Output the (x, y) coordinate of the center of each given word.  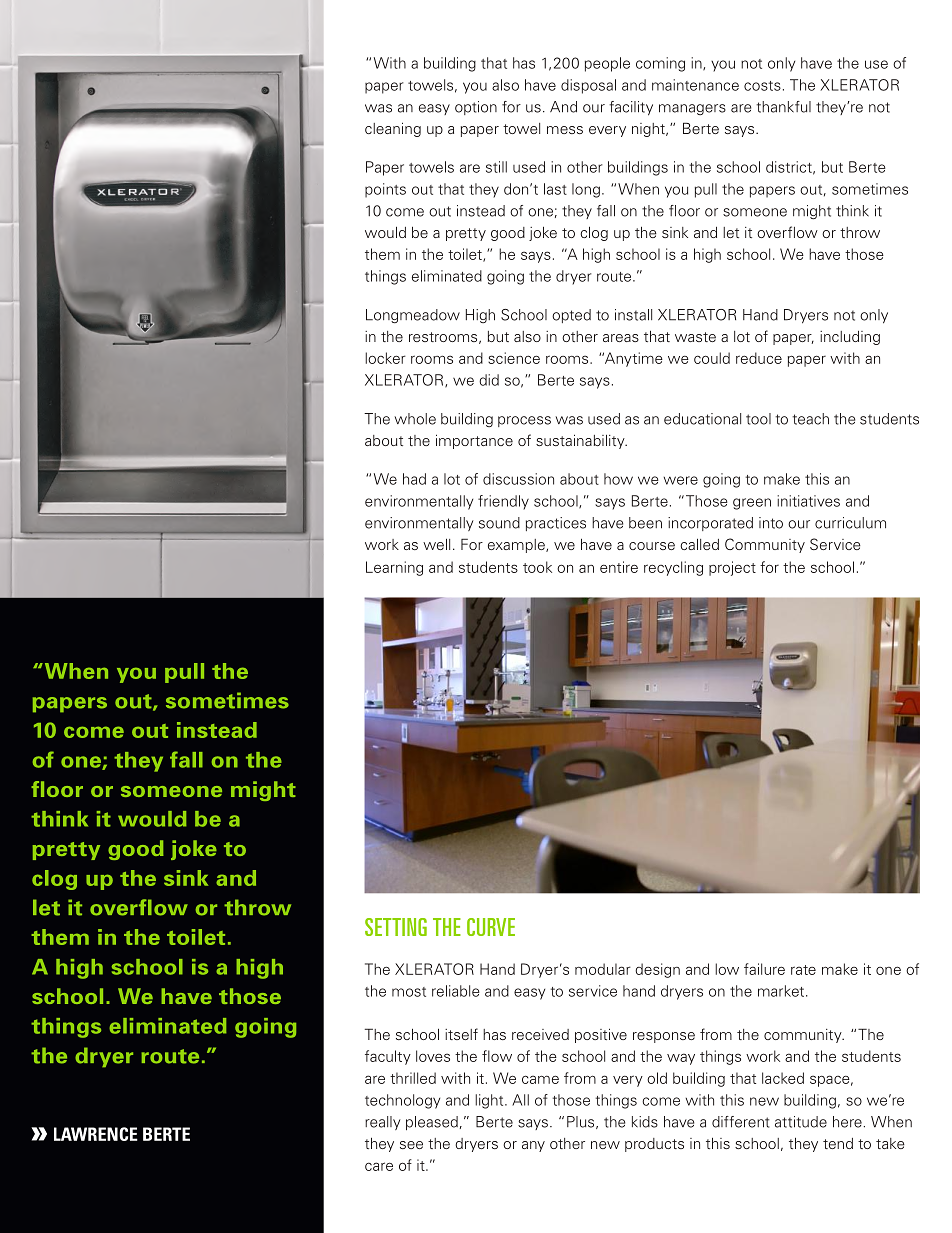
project (732, 568)
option (476, 108)
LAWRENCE (96, 1134)
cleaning (393, 129)
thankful (783, 107)
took (537, 567)
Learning (394, 568)
